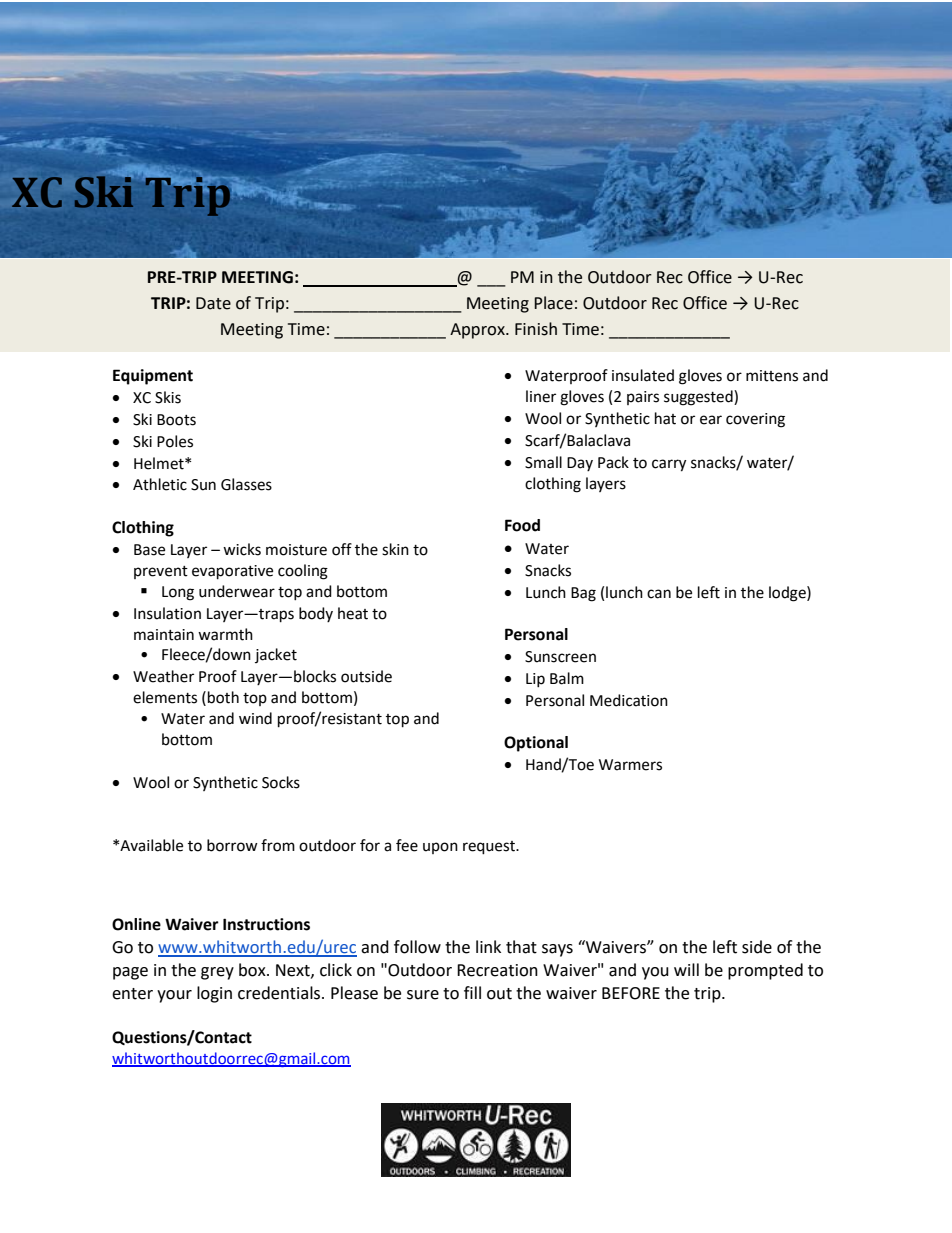  Describe the element at coordinates (478, 331) in the screenshot. I see `Approx` at that location.
